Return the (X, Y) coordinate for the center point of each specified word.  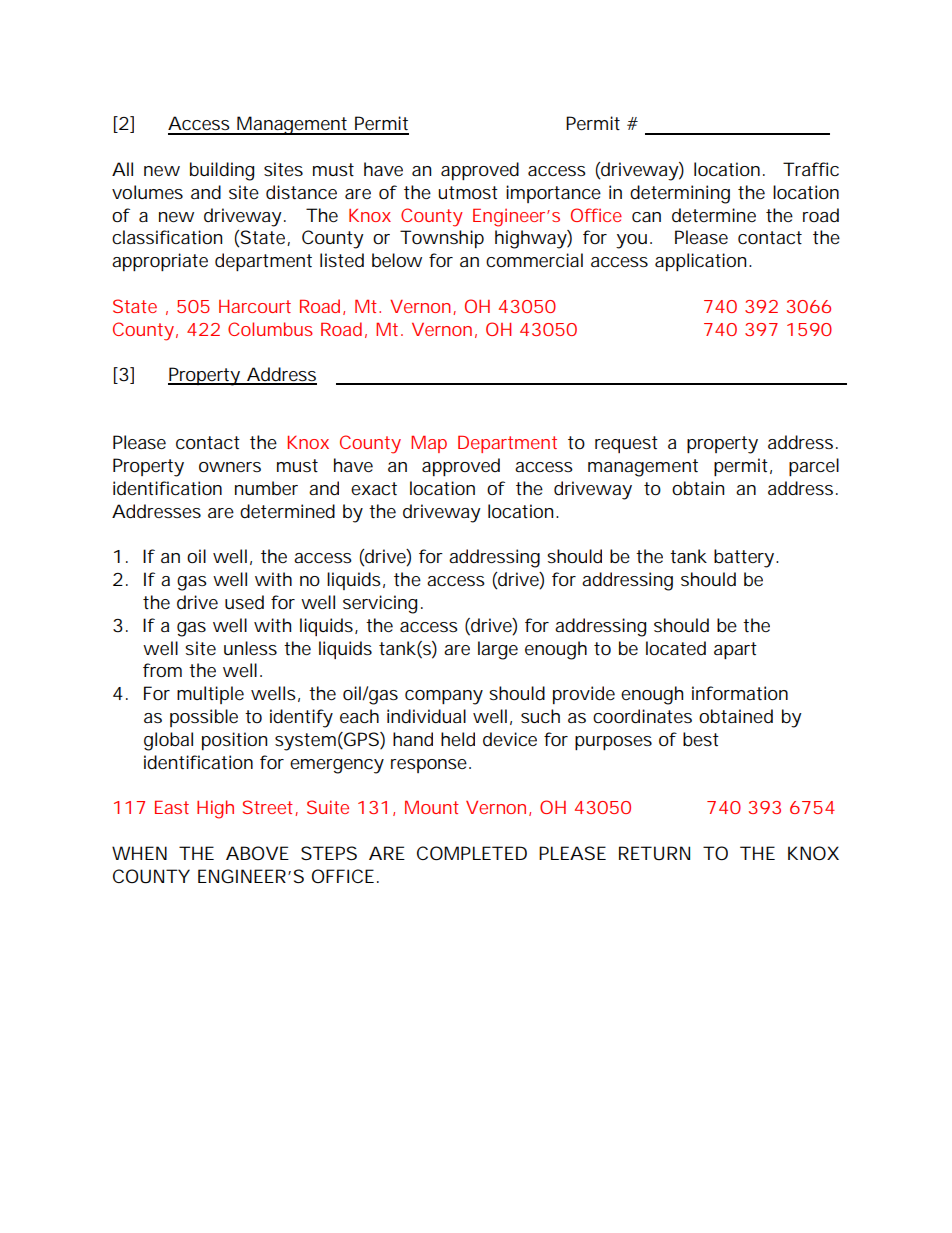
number (266, 488)
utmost (468, 192)
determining (680, 194)
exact (374, 488)
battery (746, 558)
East (172, 807)
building (222, 171)
